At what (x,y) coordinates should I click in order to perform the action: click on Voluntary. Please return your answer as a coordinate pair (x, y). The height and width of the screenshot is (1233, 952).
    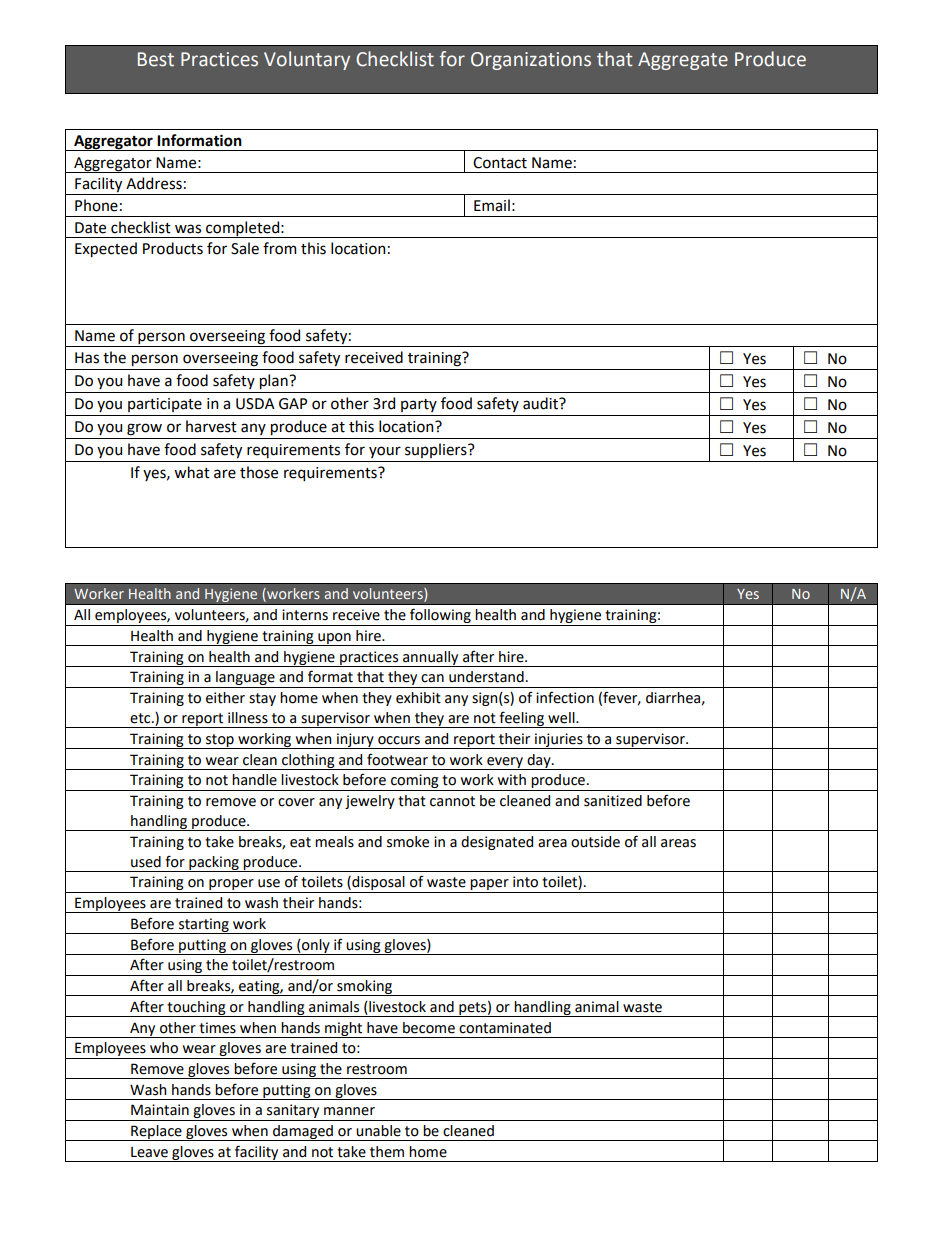
    Looking at the image, I should click on (307, 60).
